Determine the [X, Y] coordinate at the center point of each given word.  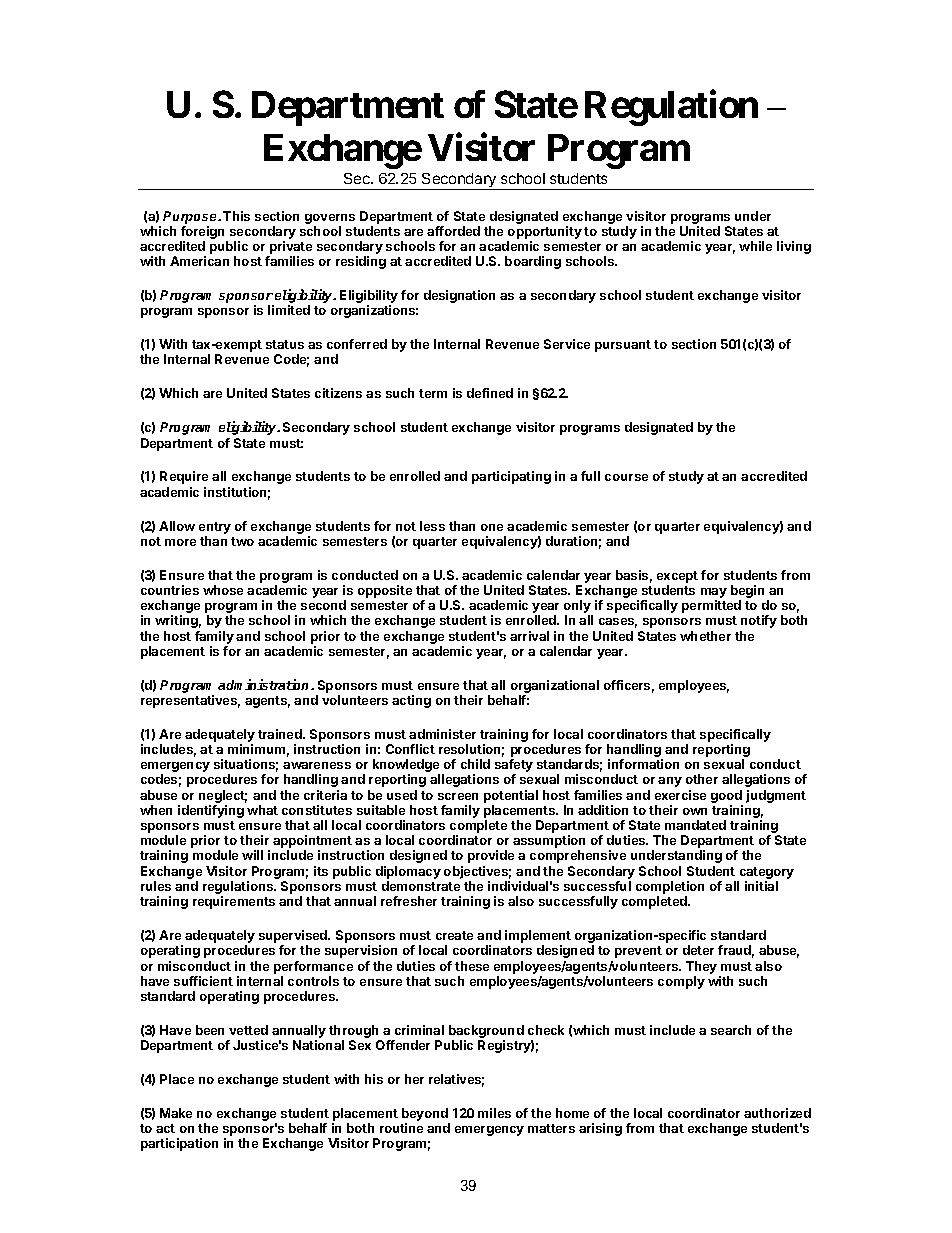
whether [705, 636]
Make [176, 1113]
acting [411, 701]
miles [494, 1113]
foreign [204, 234]
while [755, 246]
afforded [453, 231]
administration [265, 684]
